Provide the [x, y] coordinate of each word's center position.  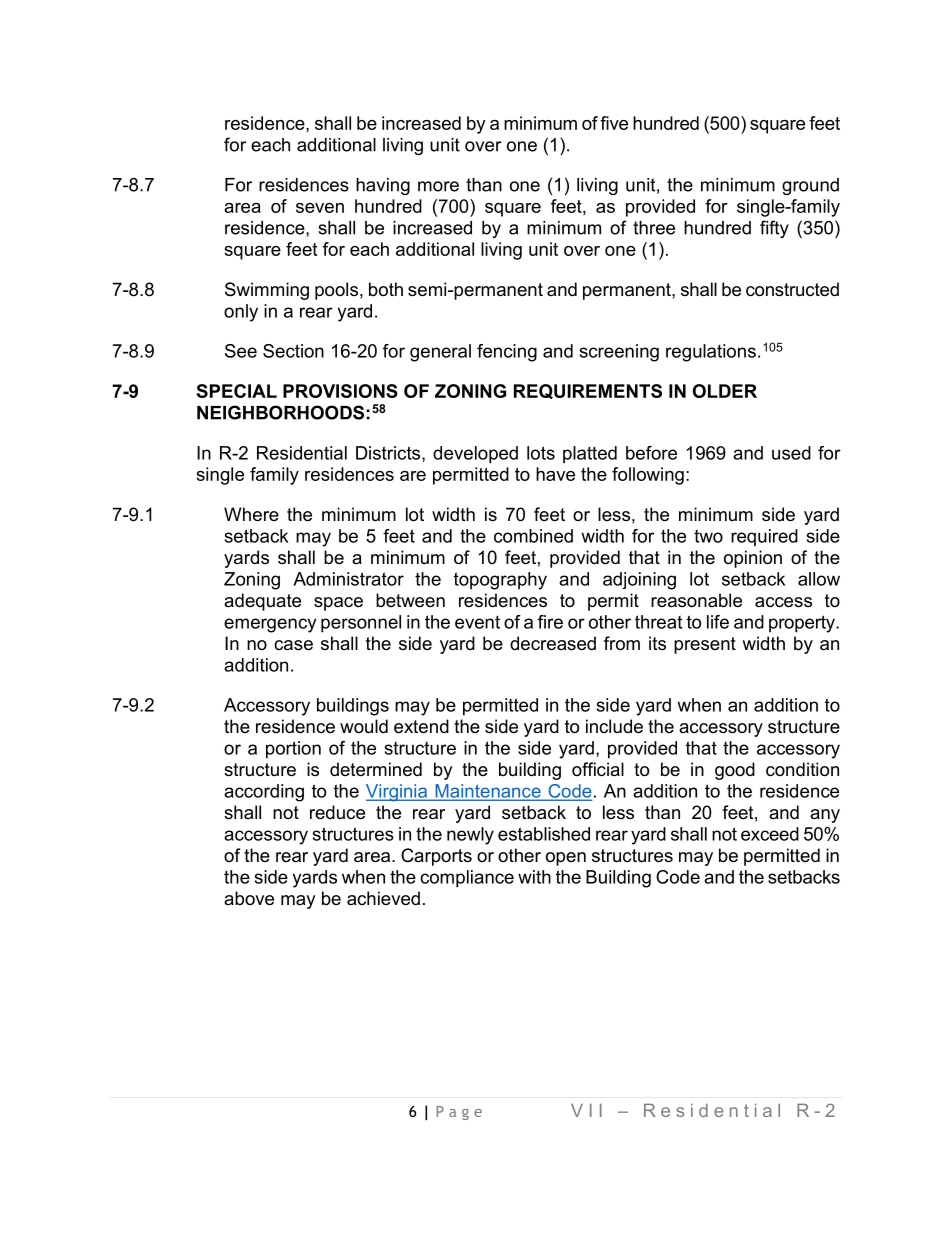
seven [320, 208]
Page [459, 1113]
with [534, 877]
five [614, 123]
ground [810, 186]
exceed [770, 834]
